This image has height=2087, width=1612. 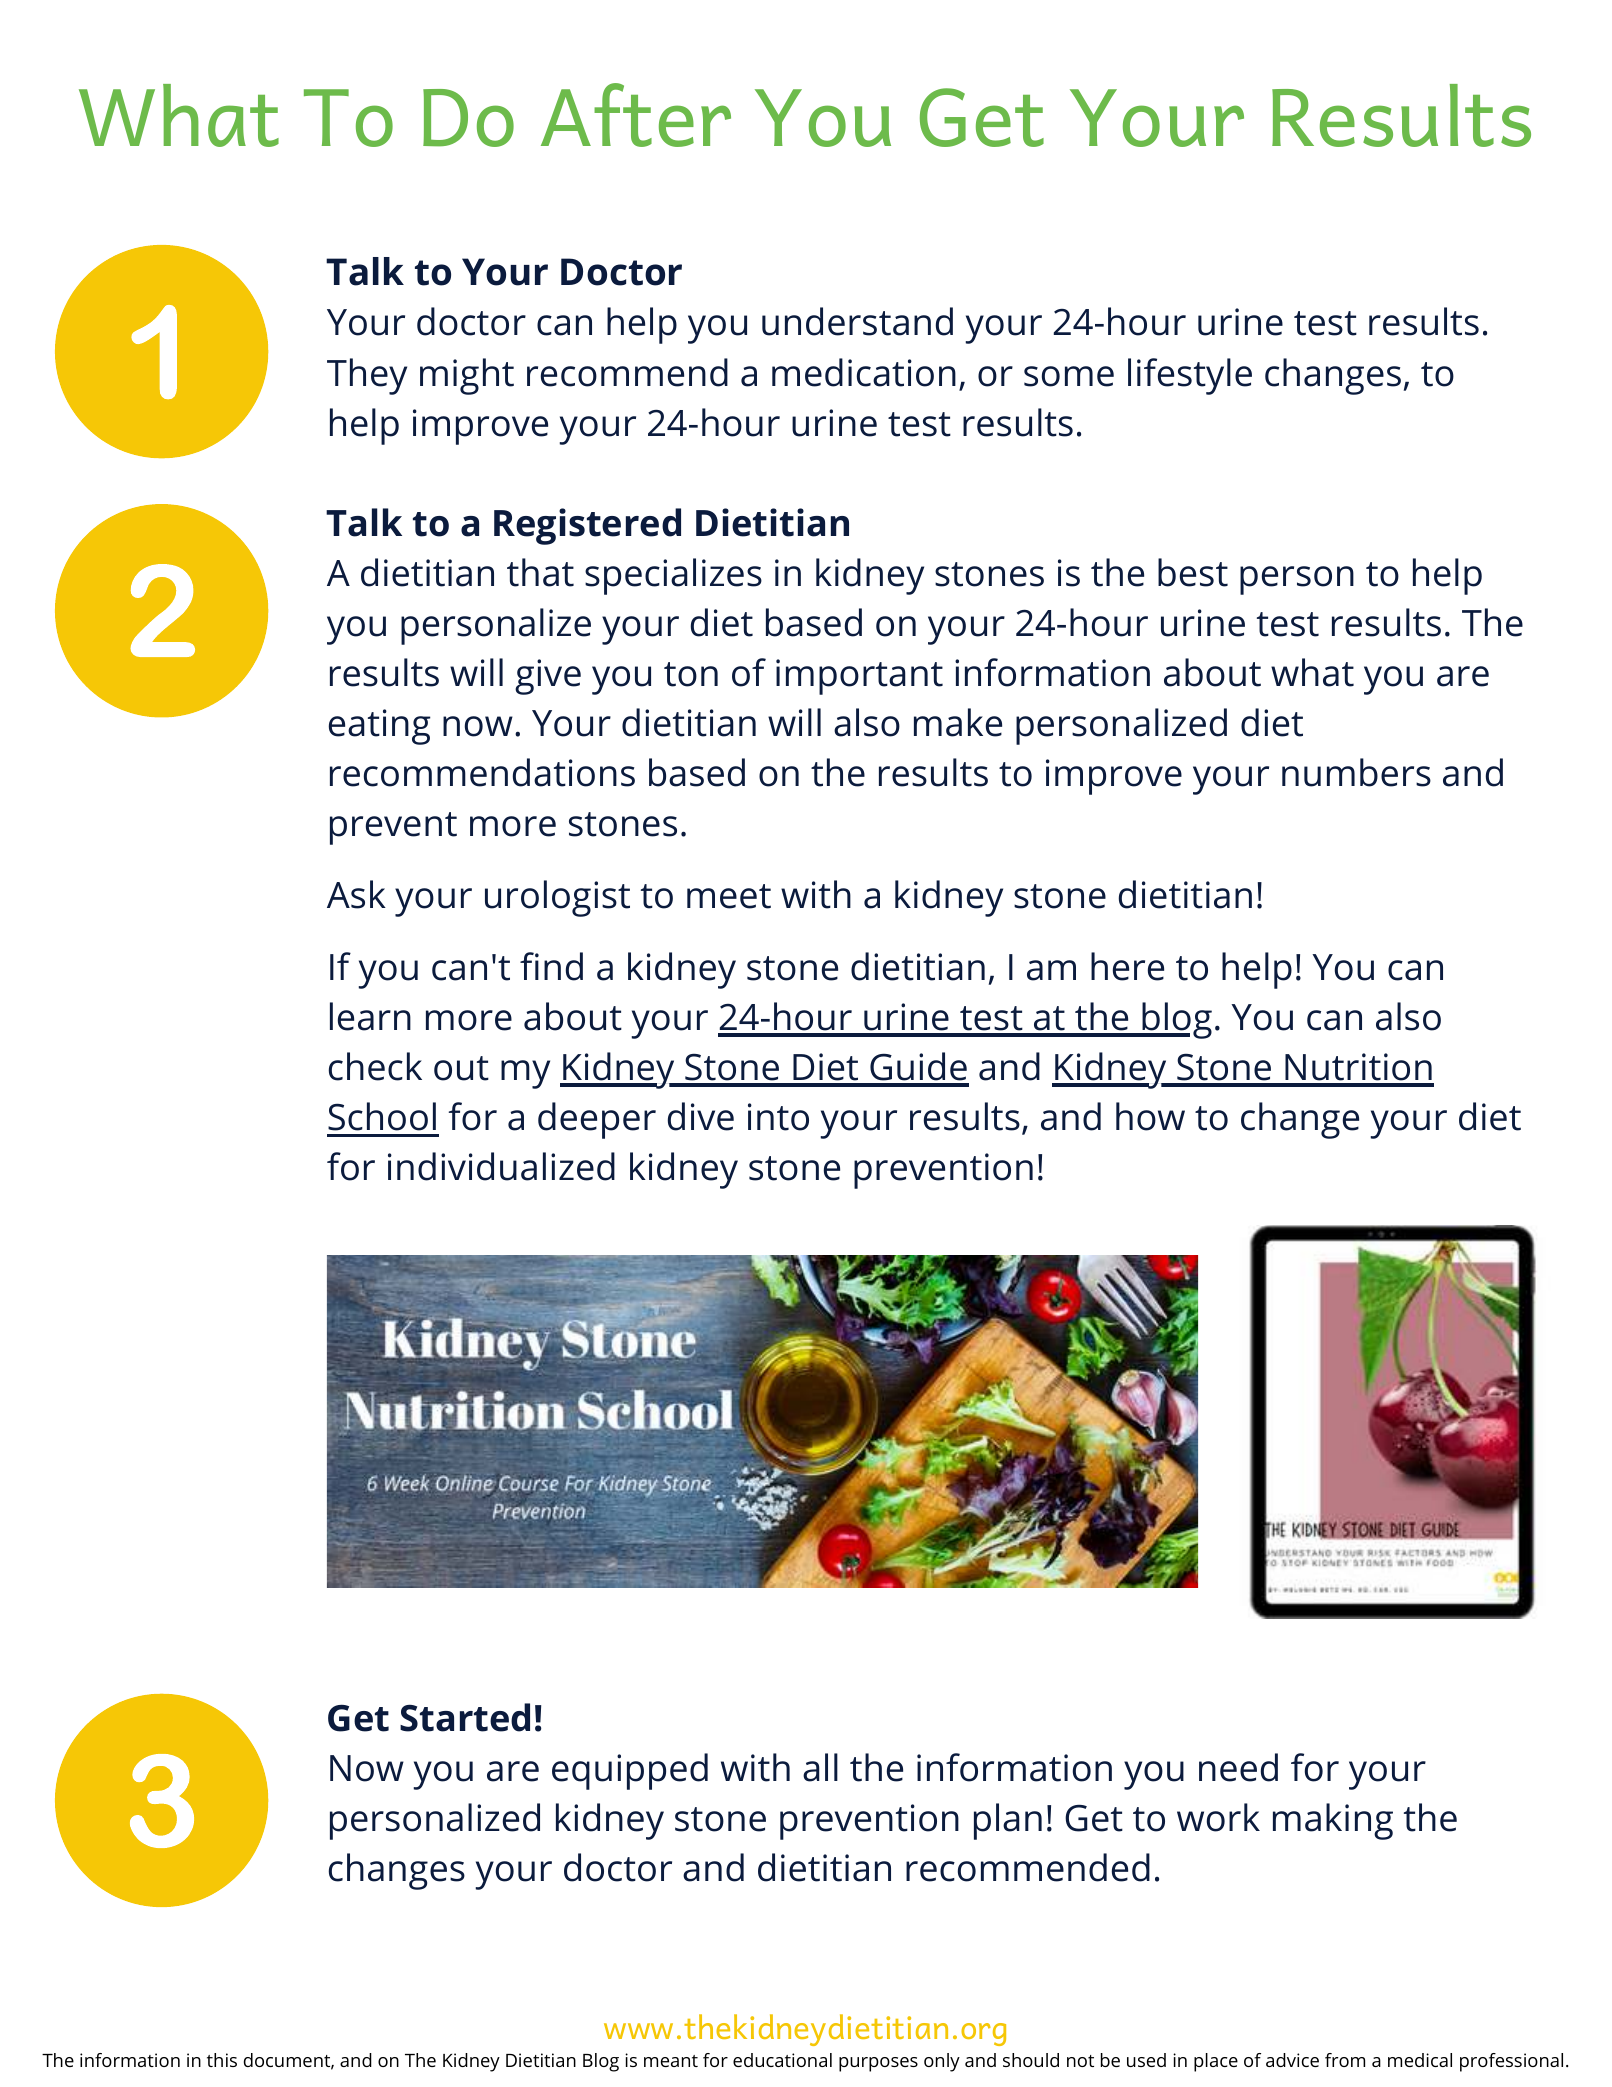 What do you see at coordinates (1150, 1116) in the image?
I see `how` at bounding box center [1150, 1116].
